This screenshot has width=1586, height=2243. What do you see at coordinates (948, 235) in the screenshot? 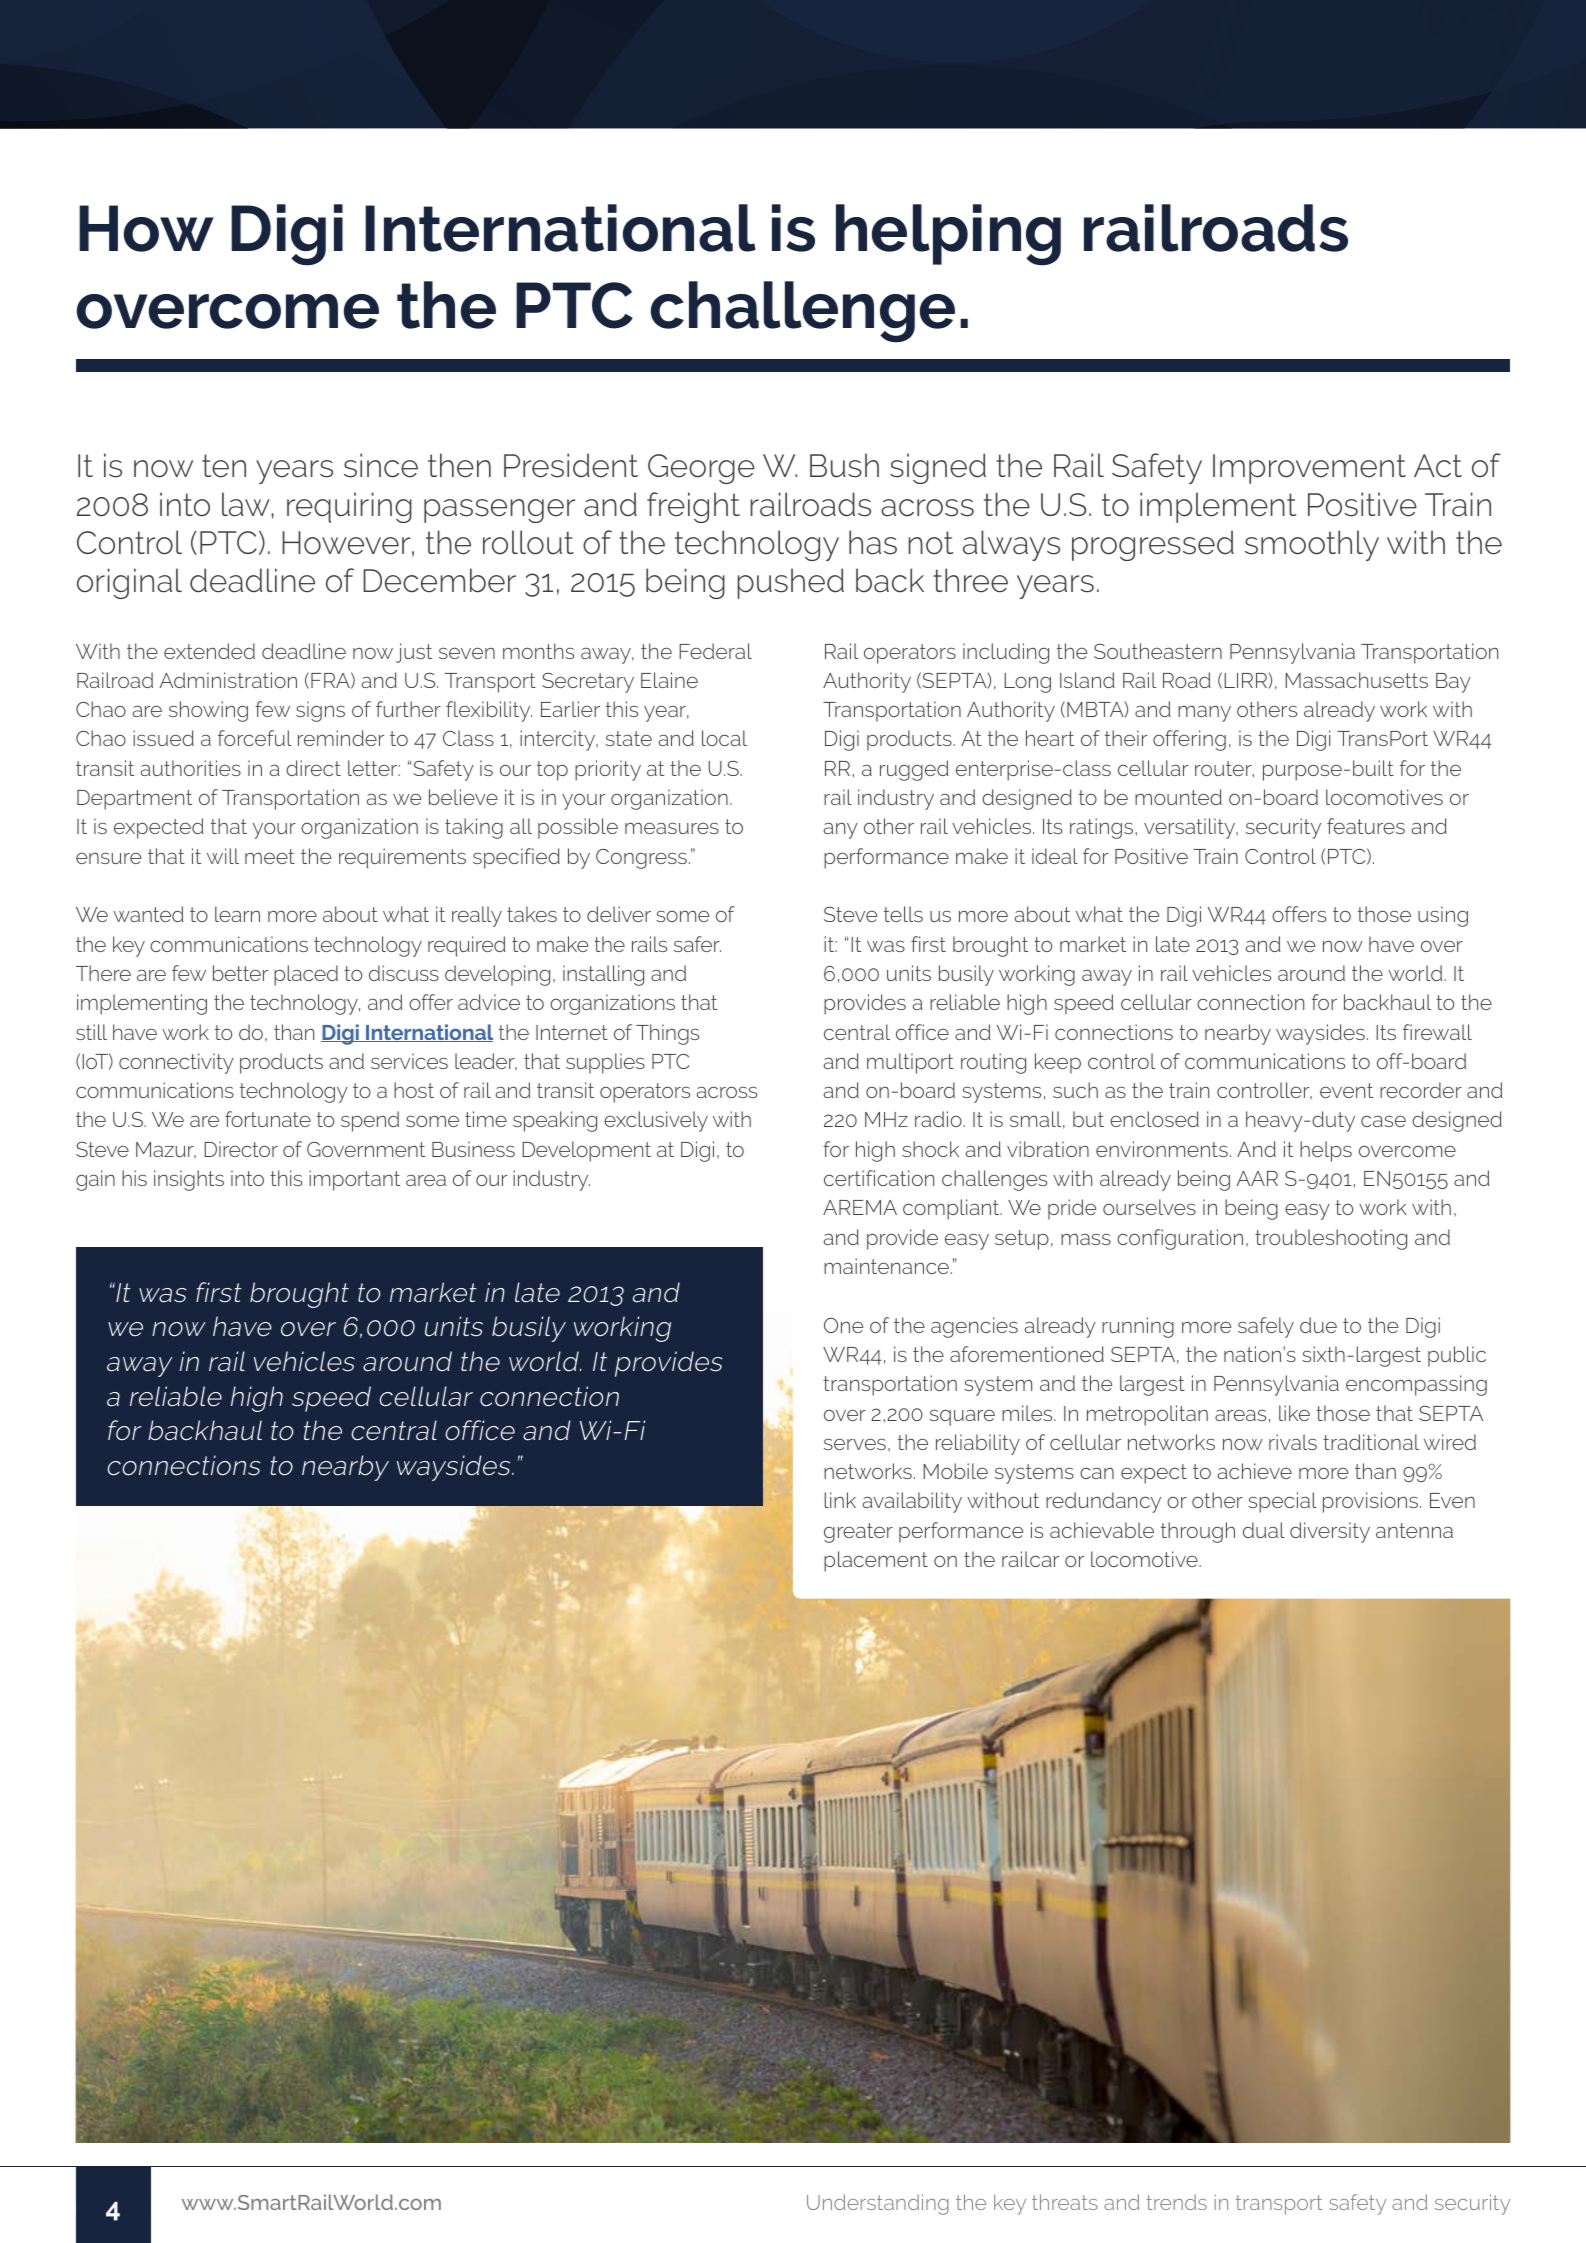
I see `helping` at bounding box center [948, 235].
